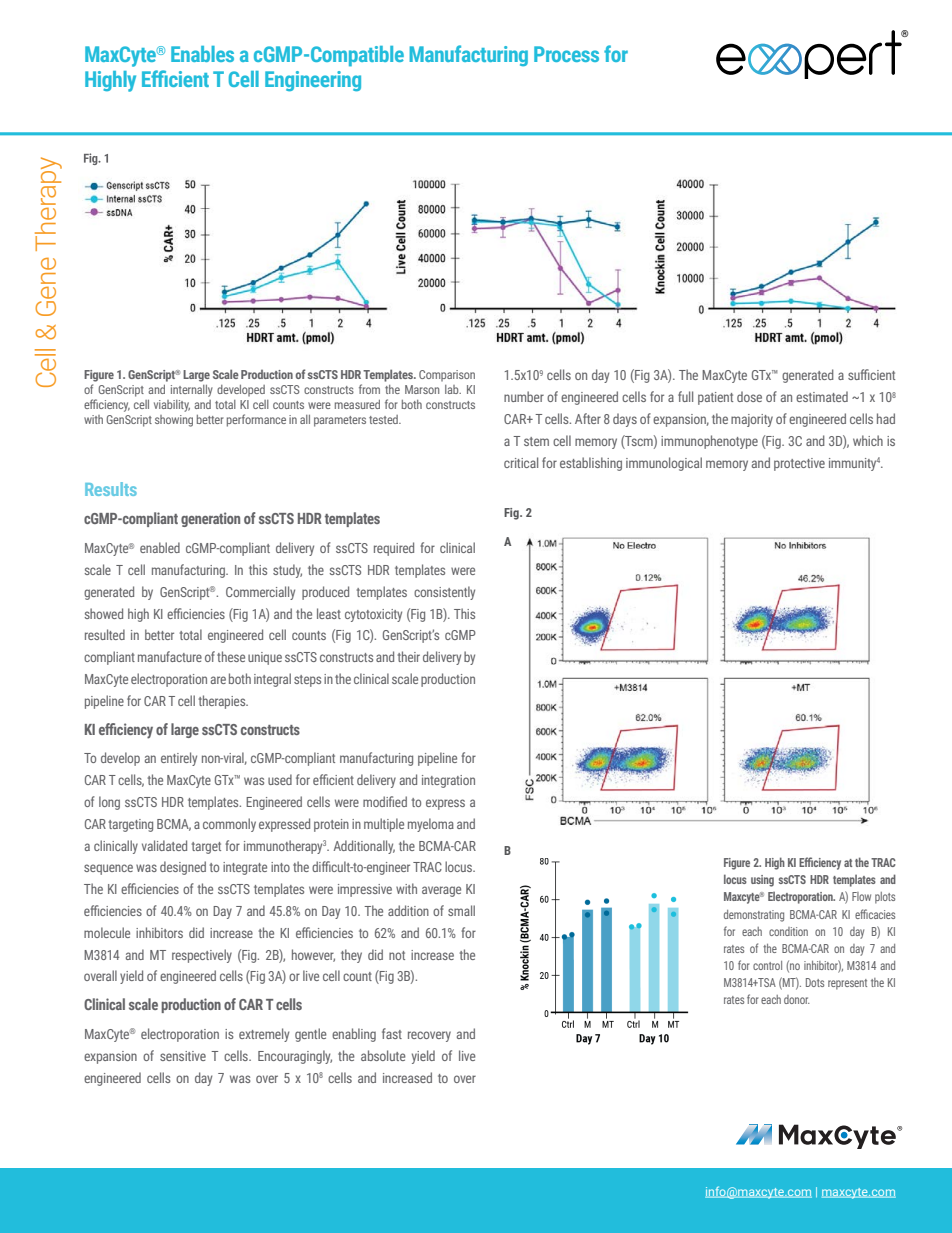  I want to click on Process, so click(566, 54).
